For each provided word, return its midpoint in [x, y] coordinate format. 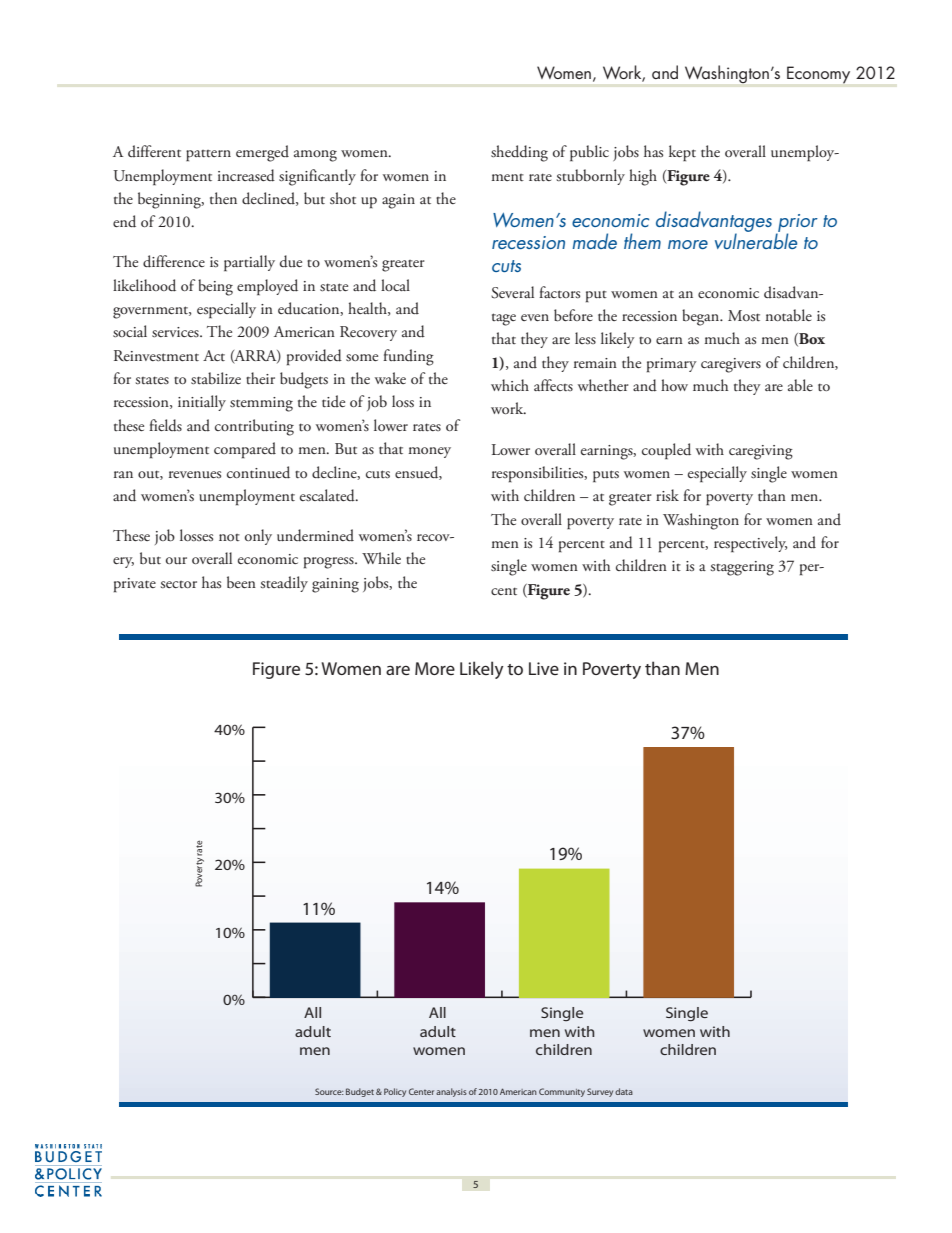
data [624, 1091]
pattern [208, 156]
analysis [451, 1092]
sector [178, 584]
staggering [742, 568]
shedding [519, 153]
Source [329, 1091]
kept [682, 153]
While [381, 558]
